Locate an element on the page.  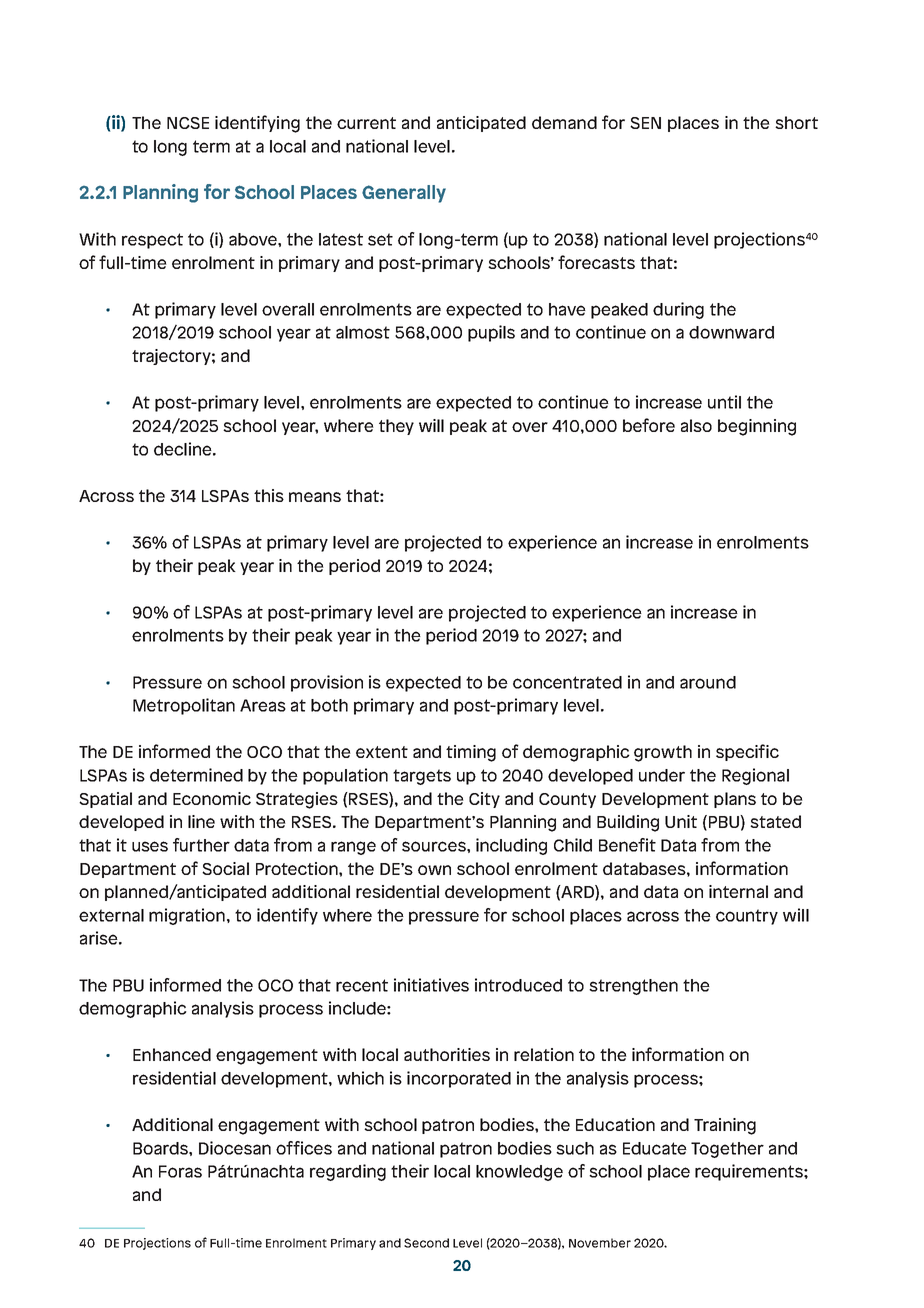
Second is located at coordinates (426, 1243).
